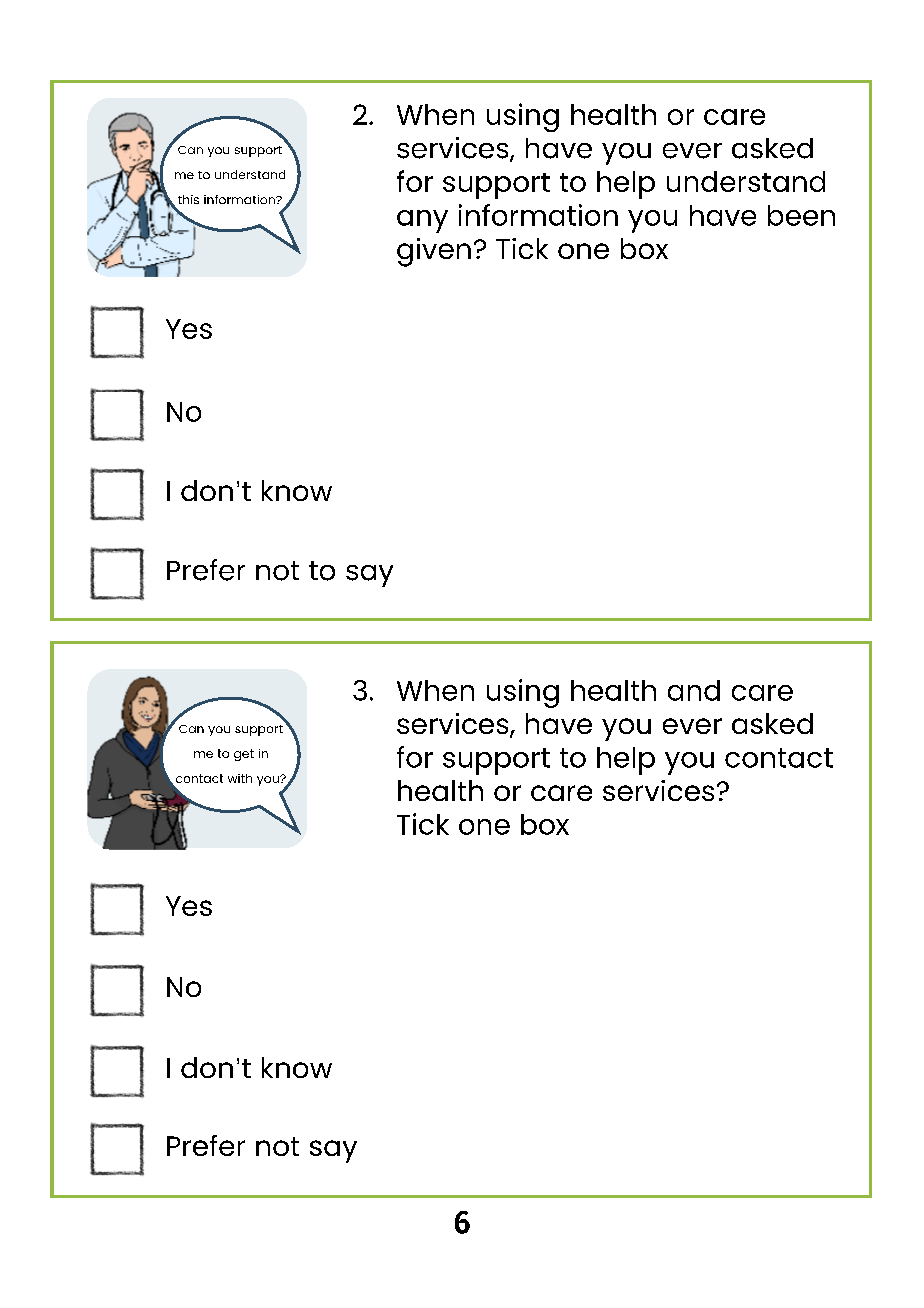 This document has height=1308, width=924. Describe the element at coordinates (188, 199) in the document. I see `this` at that location.
